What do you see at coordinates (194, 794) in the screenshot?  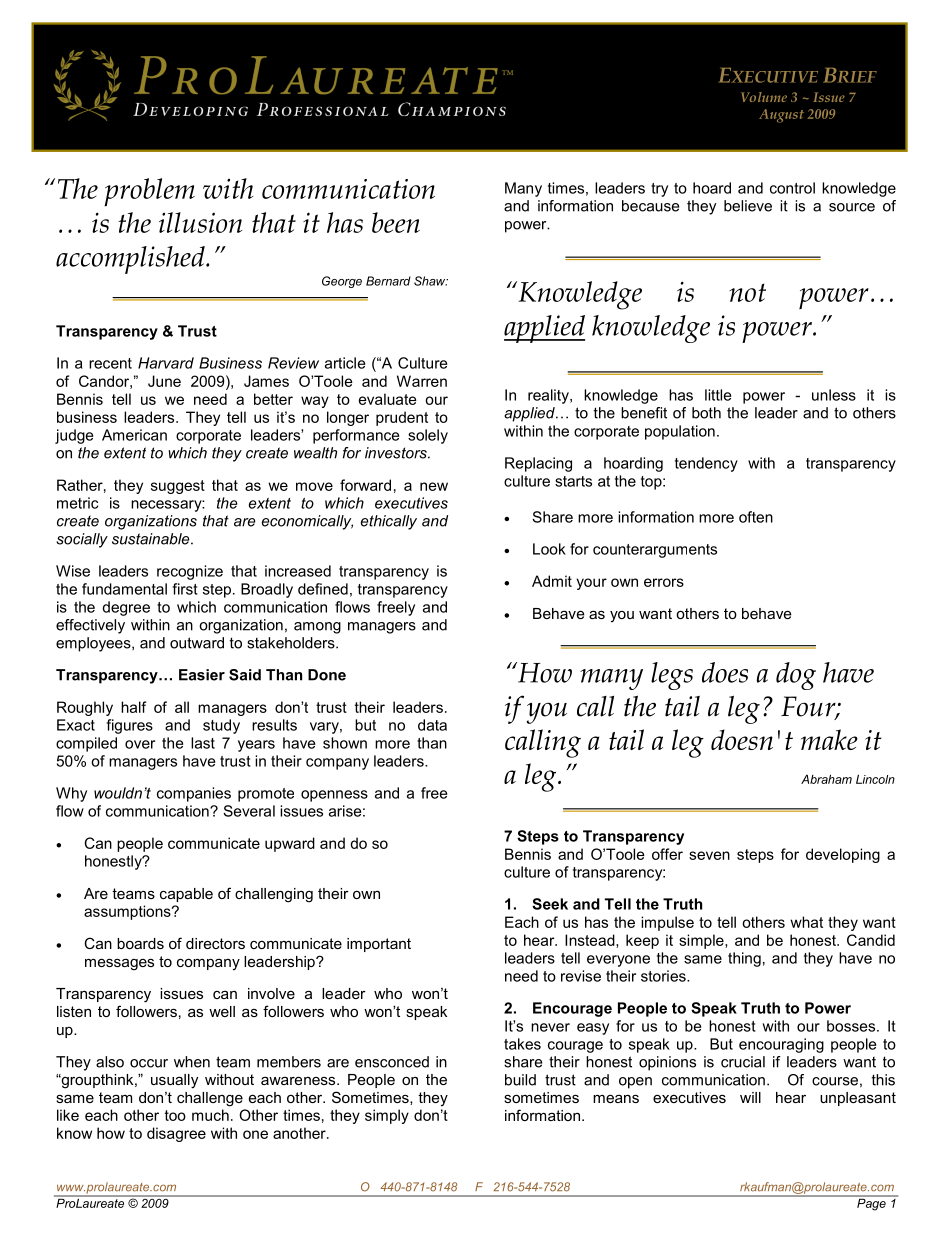 I see `companies` at bounding box center [194, 794].
